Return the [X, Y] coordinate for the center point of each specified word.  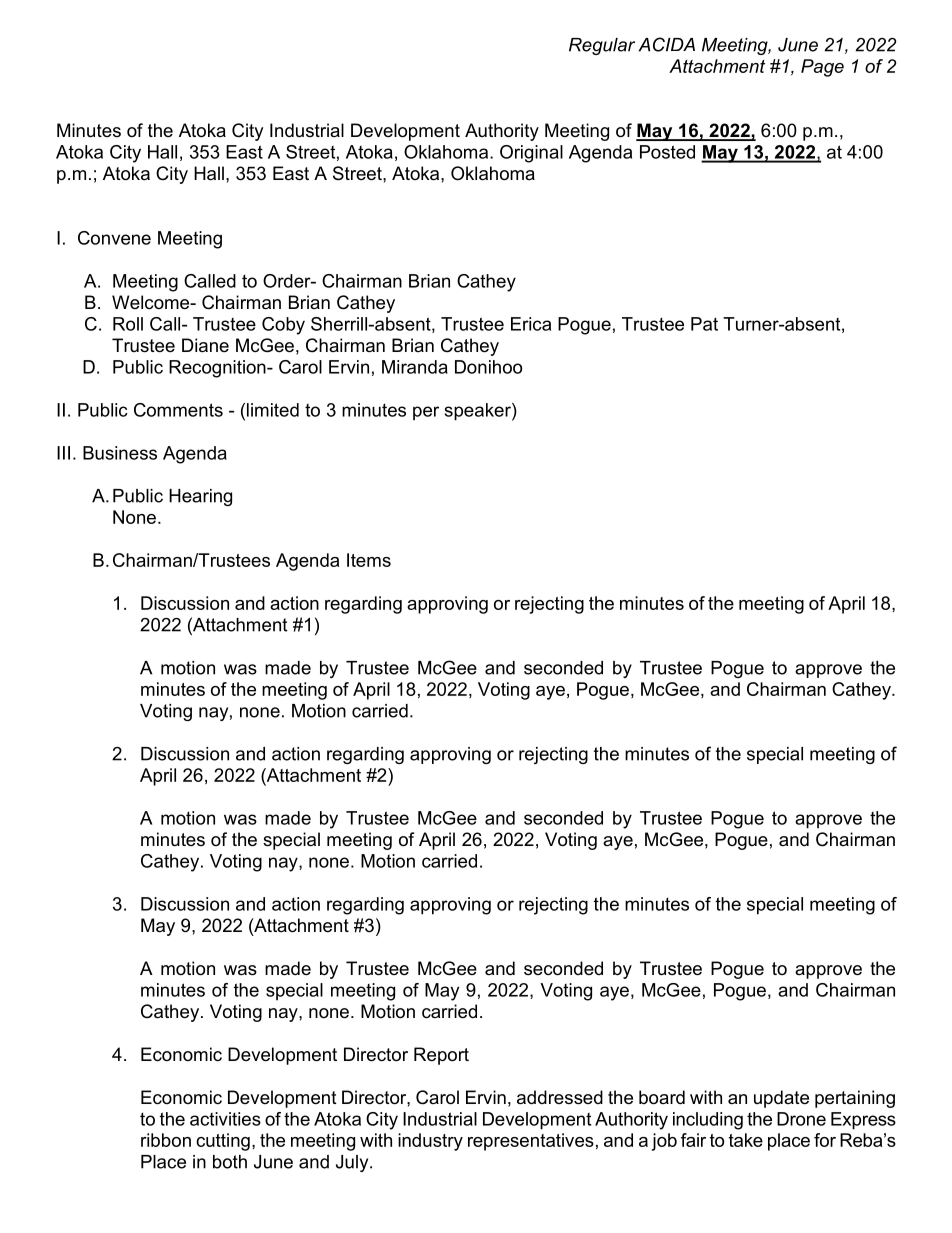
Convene [114, 238]
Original [531, 154]
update [781, 1099]
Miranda [415, 367]
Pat [704, 324]
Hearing [200, 497]
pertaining [855, 1099]
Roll [128, 324]
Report [441, 1056]
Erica [531, 324]
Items [369, 560]
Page [822, 68]
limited [273, 410]
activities [225, 1119]
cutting [223, 1142]
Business [120, 453]
